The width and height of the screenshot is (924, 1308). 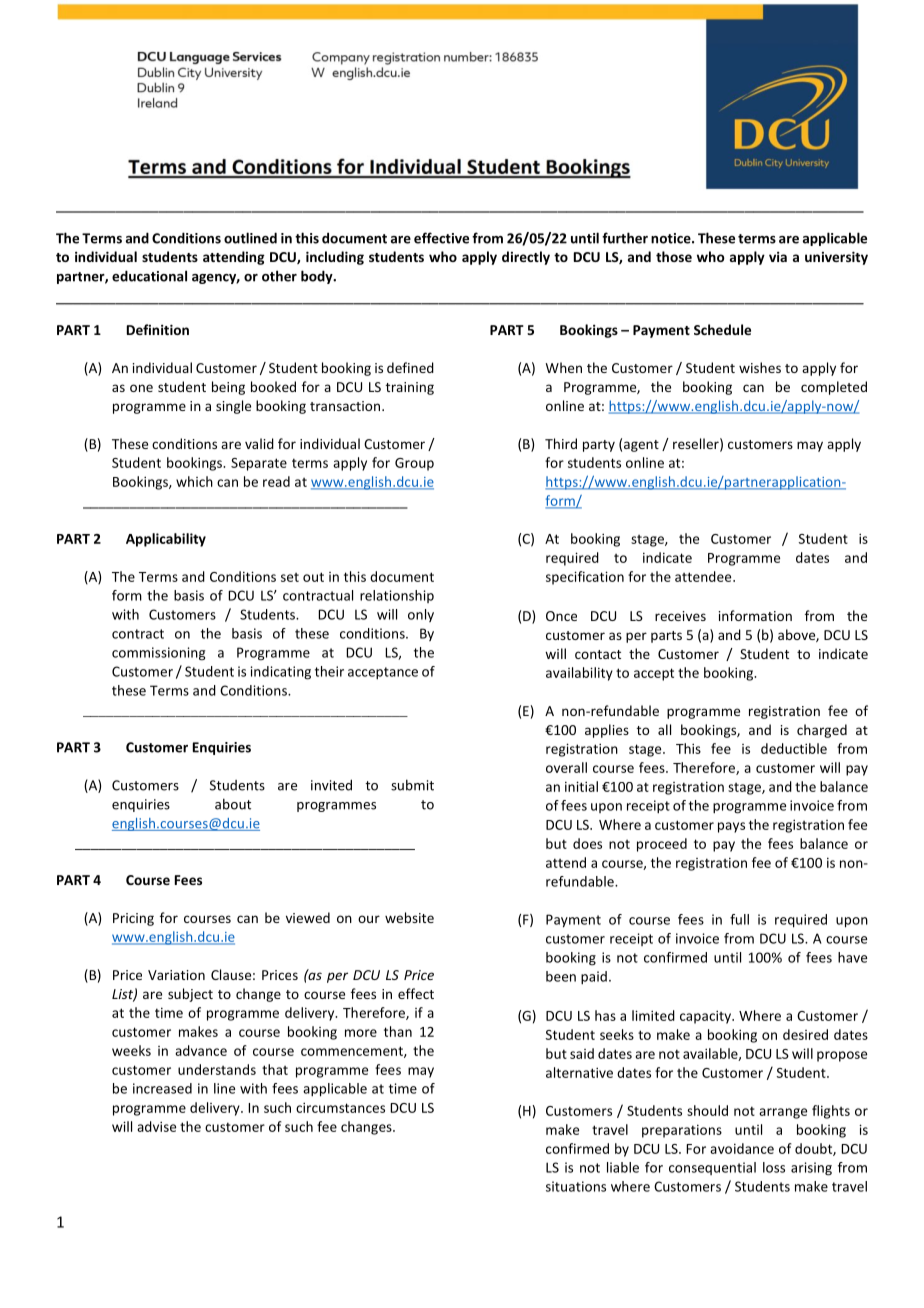 I want to click on about, so click(x=233, y=804).
